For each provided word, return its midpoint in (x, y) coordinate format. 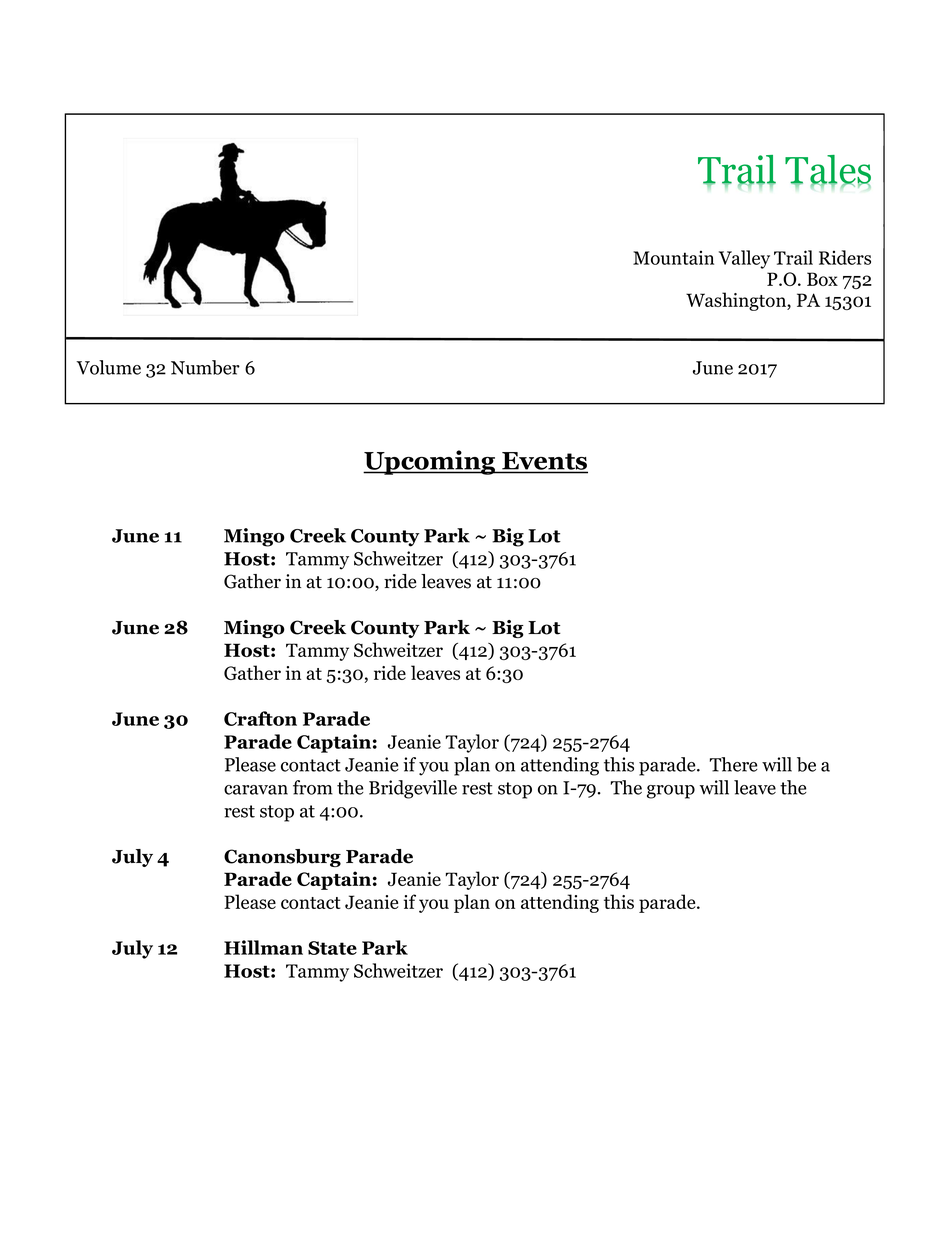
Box (822, 279)
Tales (828, 170)
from (313, 787)
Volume (108, 367)
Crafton (260, 718)
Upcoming (430, 462)
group (671, 792)
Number (205, 367)
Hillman (263, 947)
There (734, 764)
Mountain (673, 258)
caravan (256, 790)
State (332, 948)
